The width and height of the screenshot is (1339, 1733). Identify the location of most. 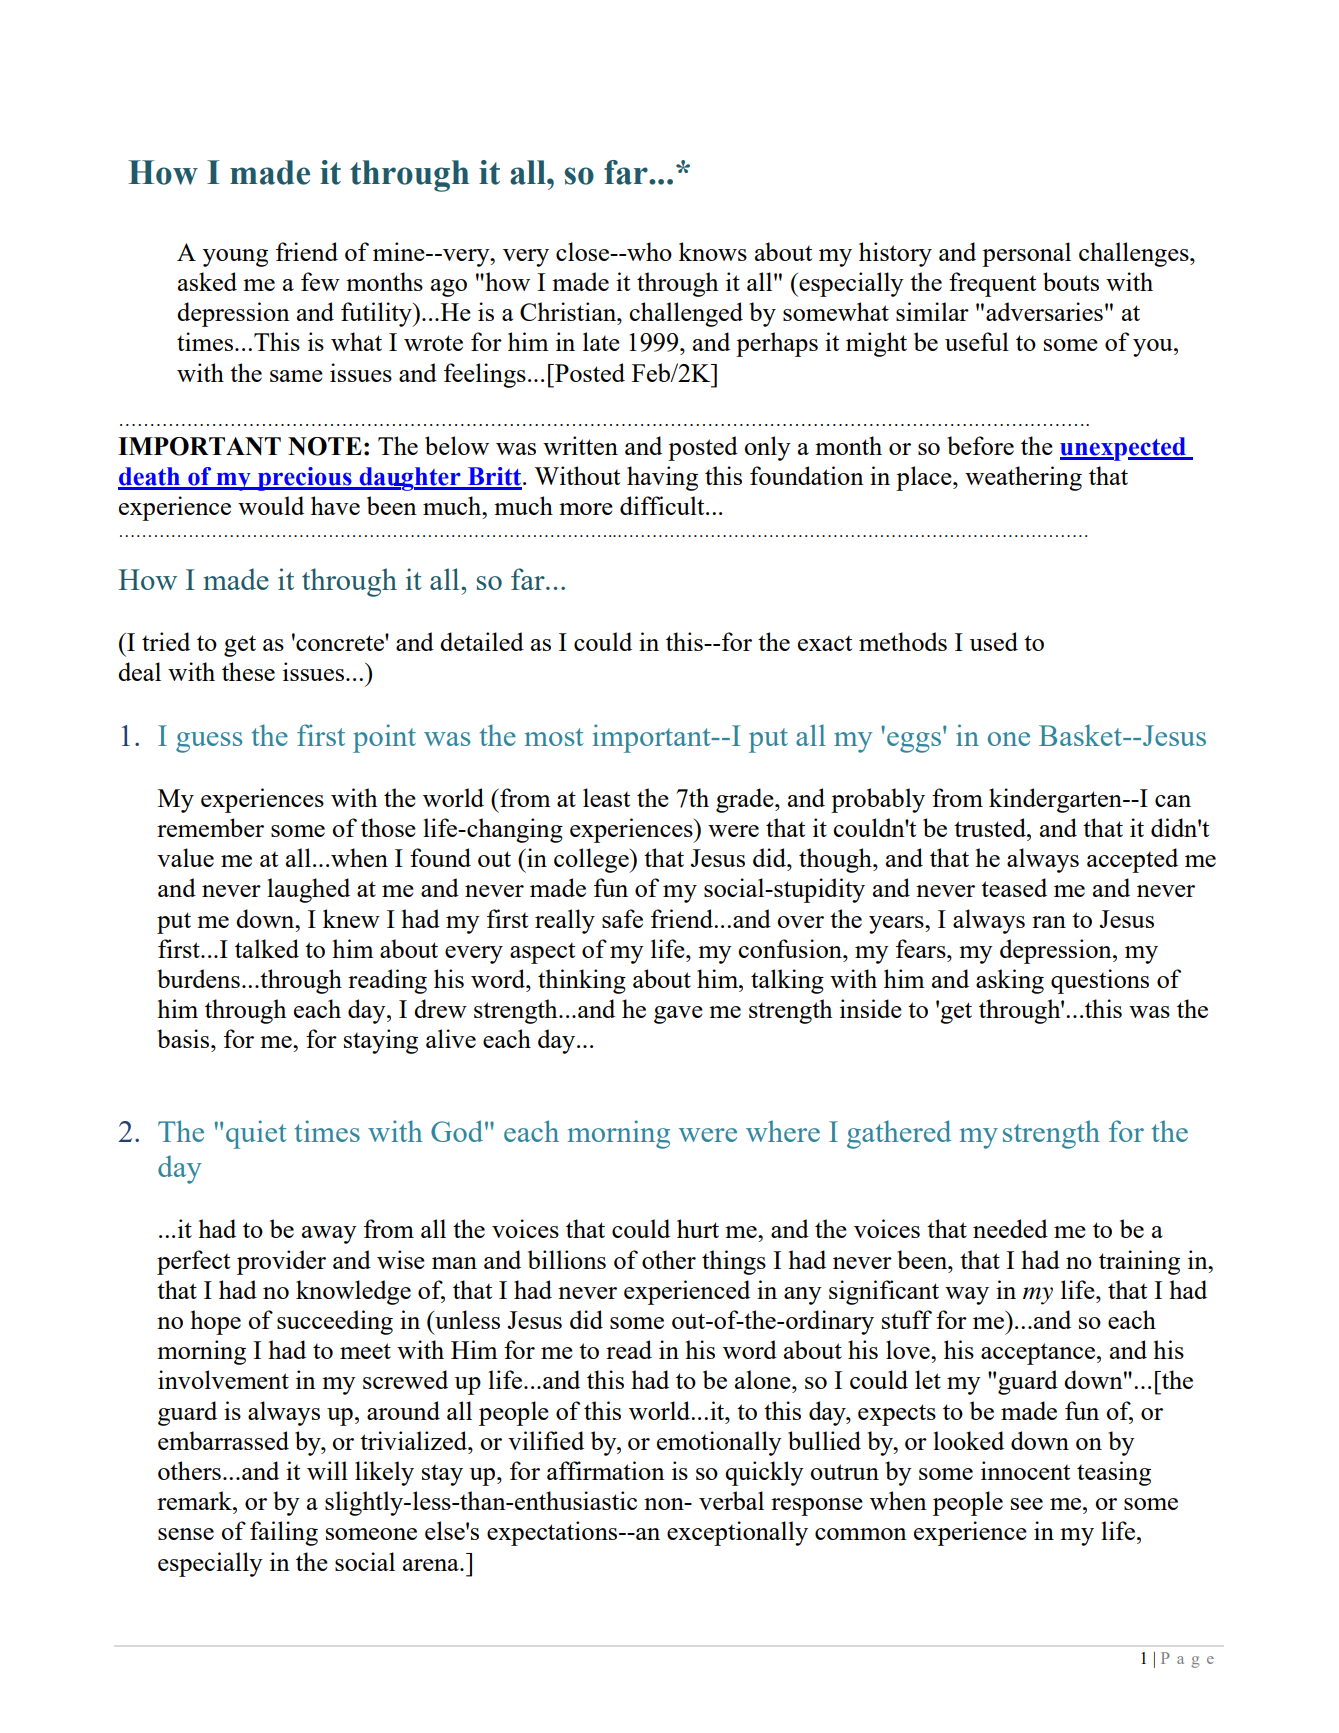
(554, 737).
